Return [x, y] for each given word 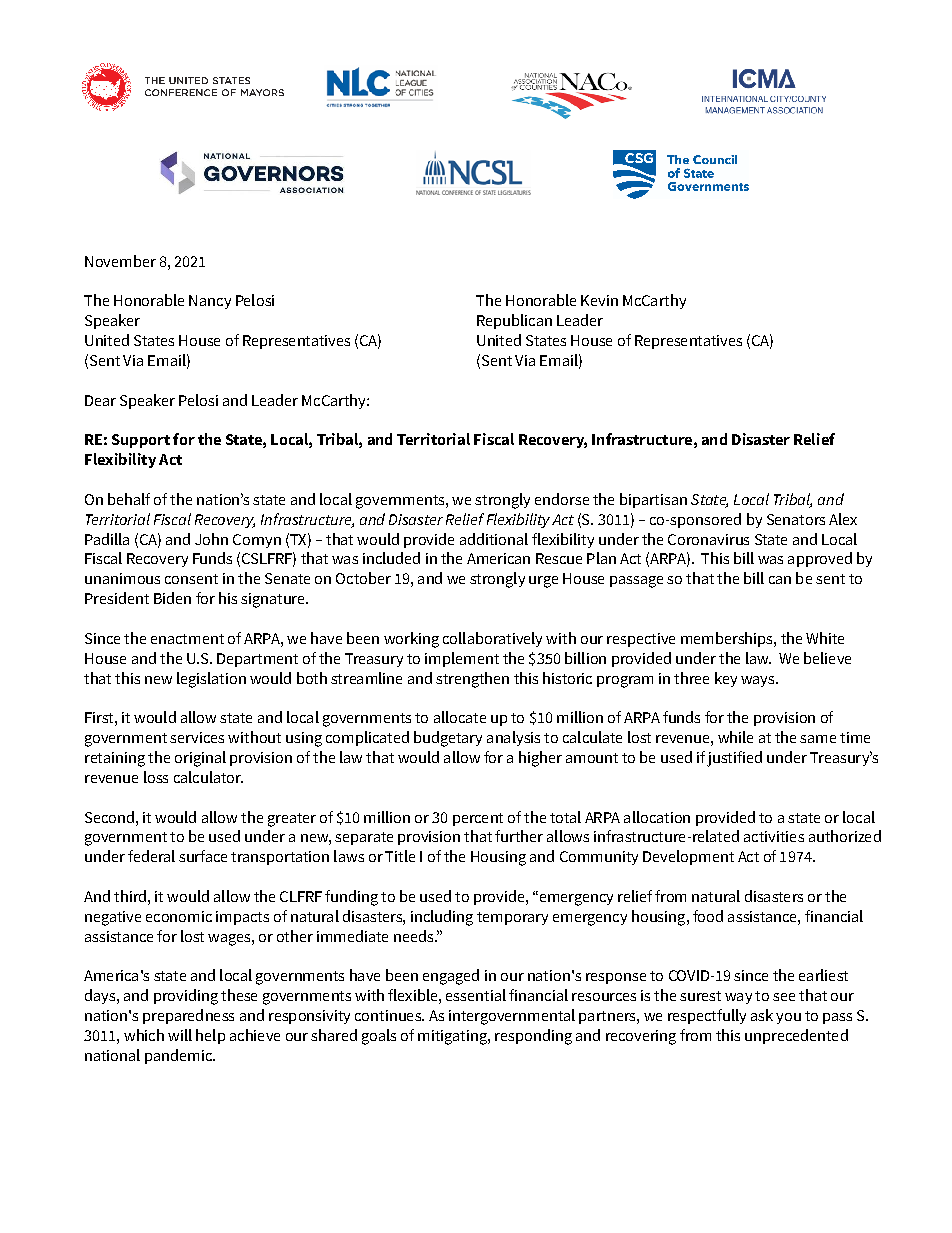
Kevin [599, 300]
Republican [514, 321]
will [180, 1035]
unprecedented [796, 1036]
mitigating [453, 1037]
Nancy [210, 302]
